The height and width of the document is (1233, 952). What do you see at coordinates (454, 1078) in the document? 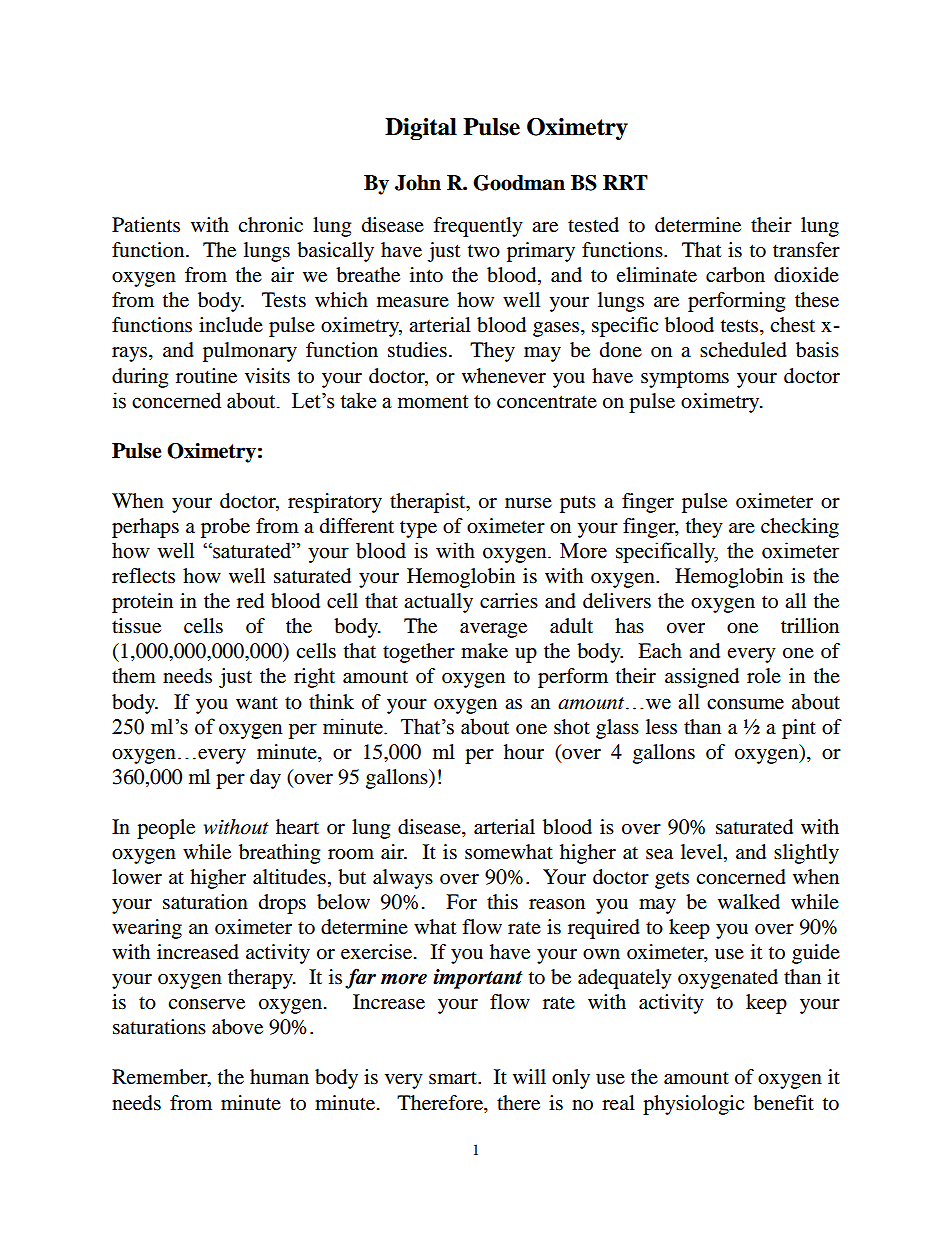
I see `smart` at bounding box center [454, 1078].
